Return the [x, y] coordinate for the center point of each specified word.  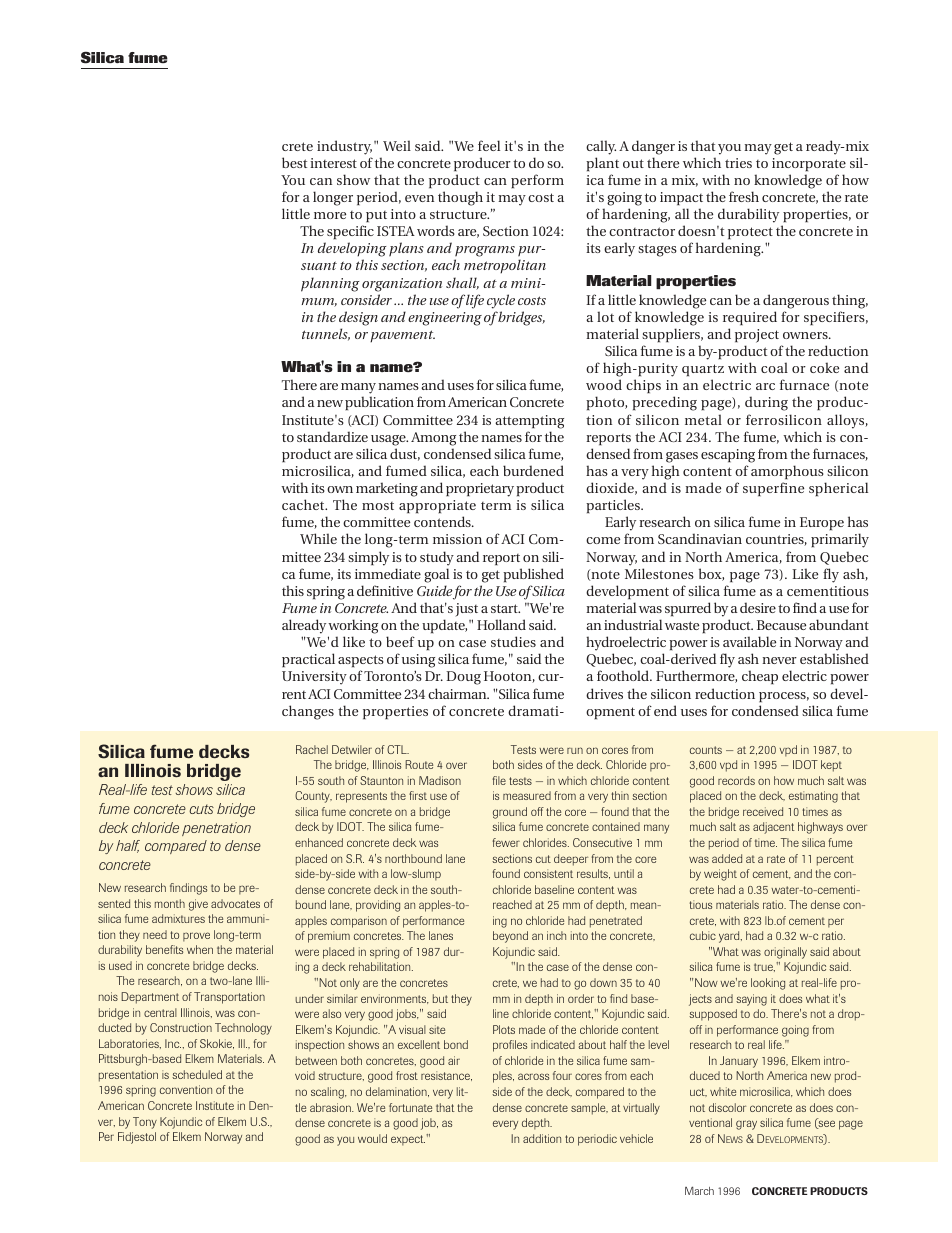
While [318, 538]
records [736, 780]
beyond [510, 937]
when [200, 949]
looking [768, 984]
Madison [440, 780]
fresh [744, 196]
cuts [201, 809]
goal [436, 575]
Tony [145, 1123]
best [294, 162]
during [766, 403]
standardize [332, 436]
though [460, 198]
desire [758, 607]
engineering [445, 319]
